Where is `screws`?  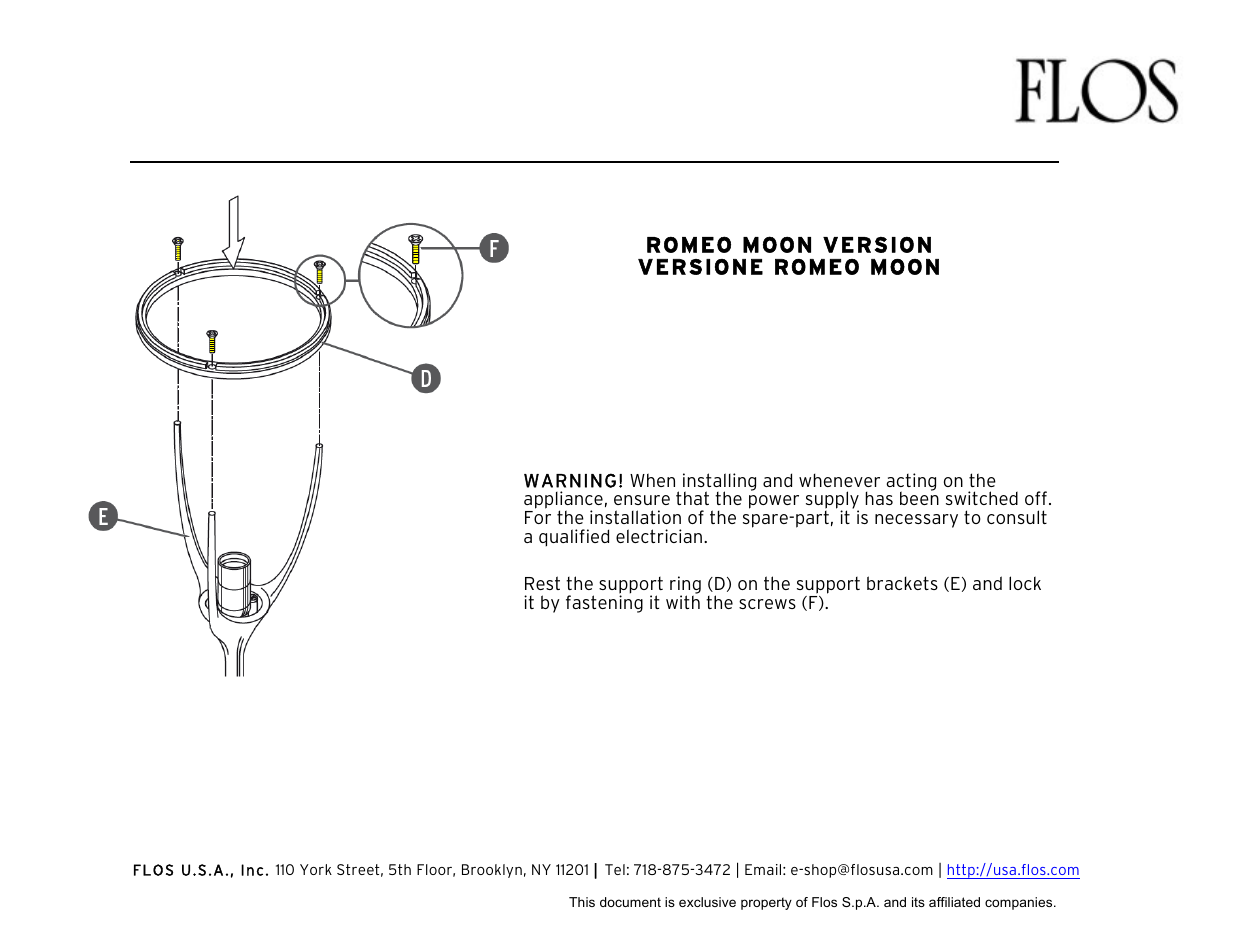 screws is located at coordinates (767, 604).
